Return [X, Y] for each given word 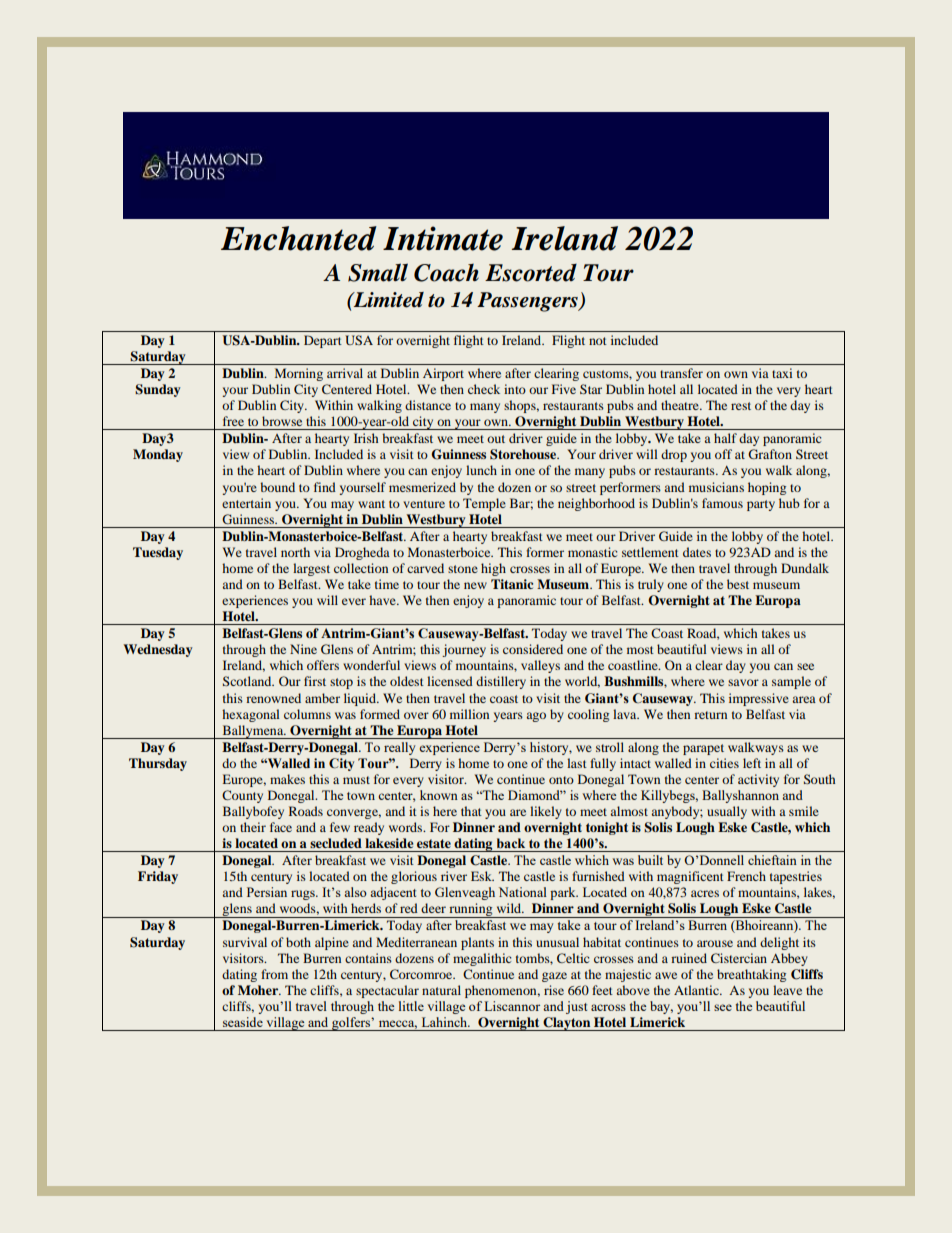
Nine [303, 649]
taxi [782, 373]
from [274, 974]
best [738, 584]
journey [464, 650]
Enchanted [299, 238]
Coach [446, 273]
